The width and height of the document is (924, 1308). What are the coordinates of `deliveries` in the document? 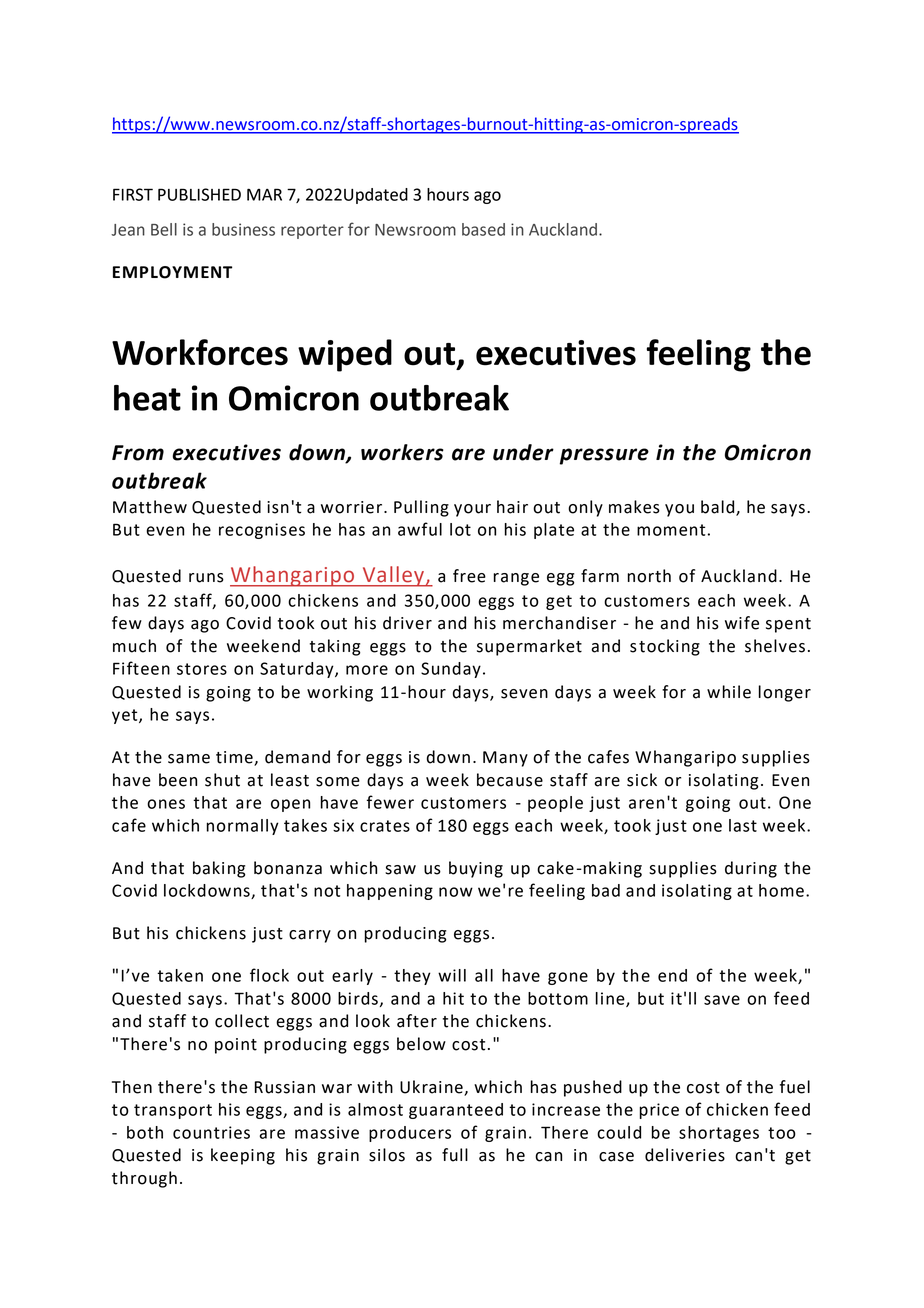 It's located at (685, 1155).
